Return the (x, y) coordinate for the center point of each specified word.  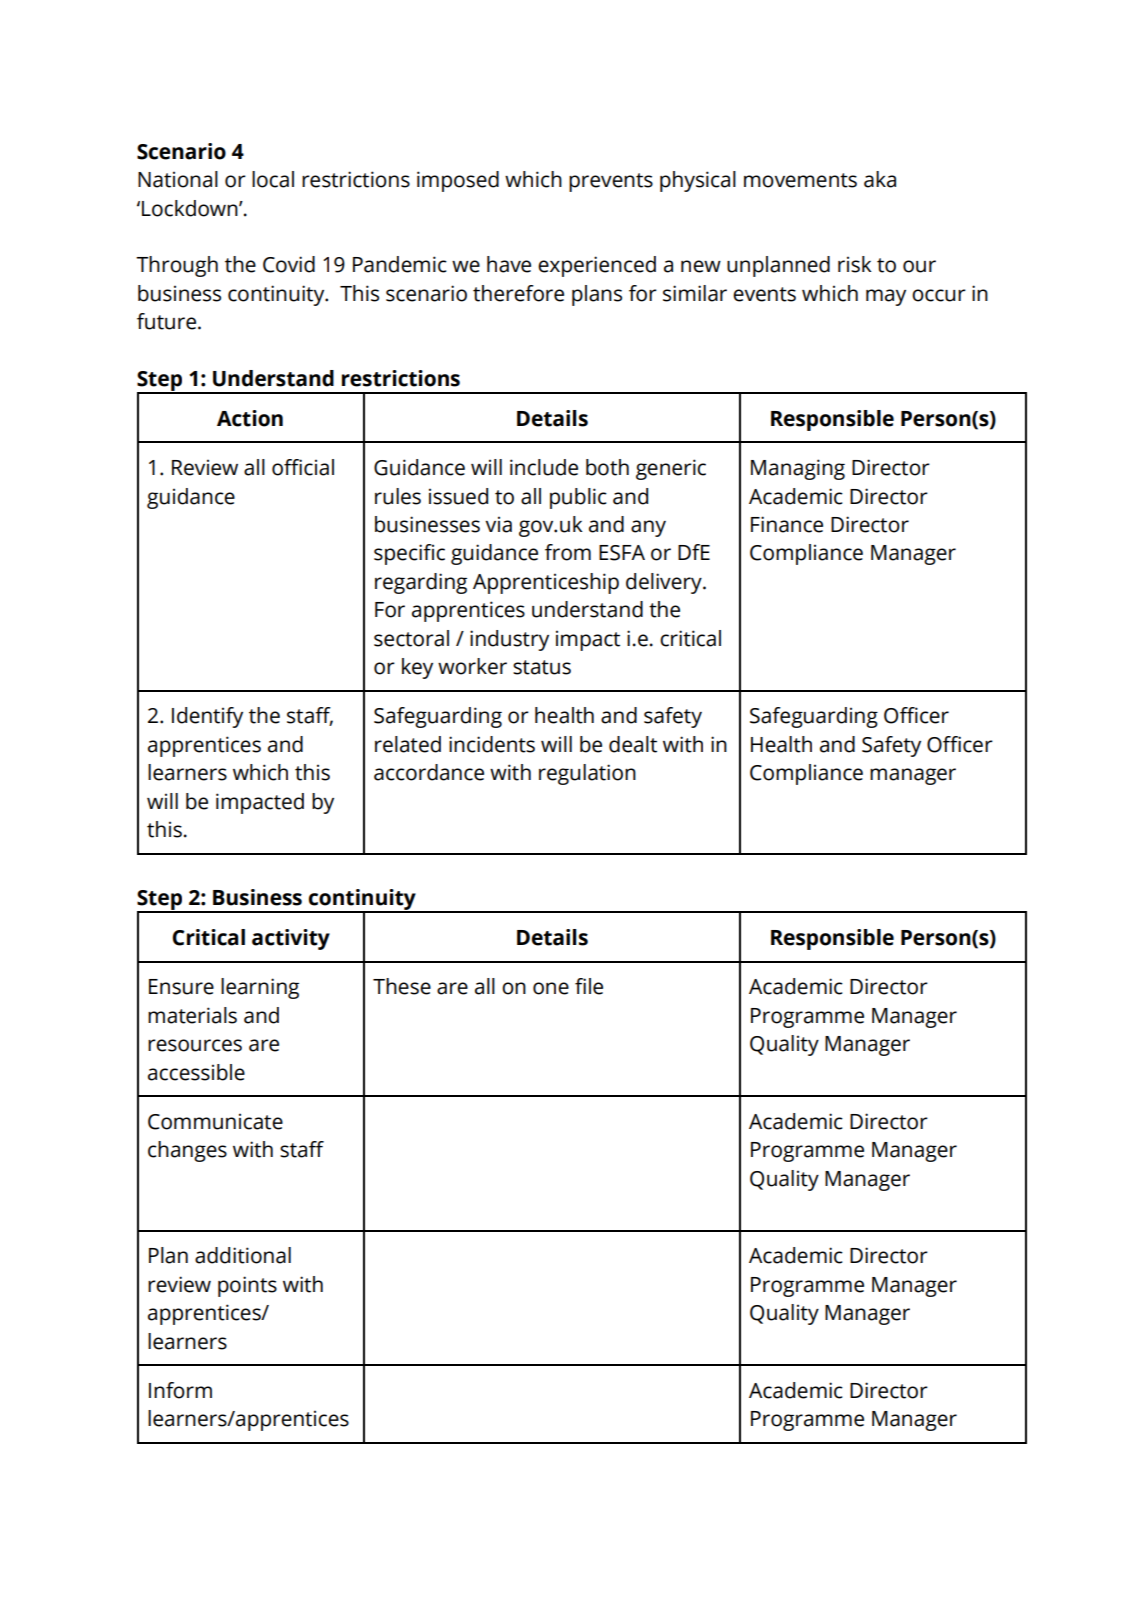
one (551, 988)
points (247, 1286)
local (273, 179)
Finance (787, 524)
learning (260, 988)
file (589, 986)
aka (880, 179)
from (568, 552)
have (509, 264)
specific (409, 554)
